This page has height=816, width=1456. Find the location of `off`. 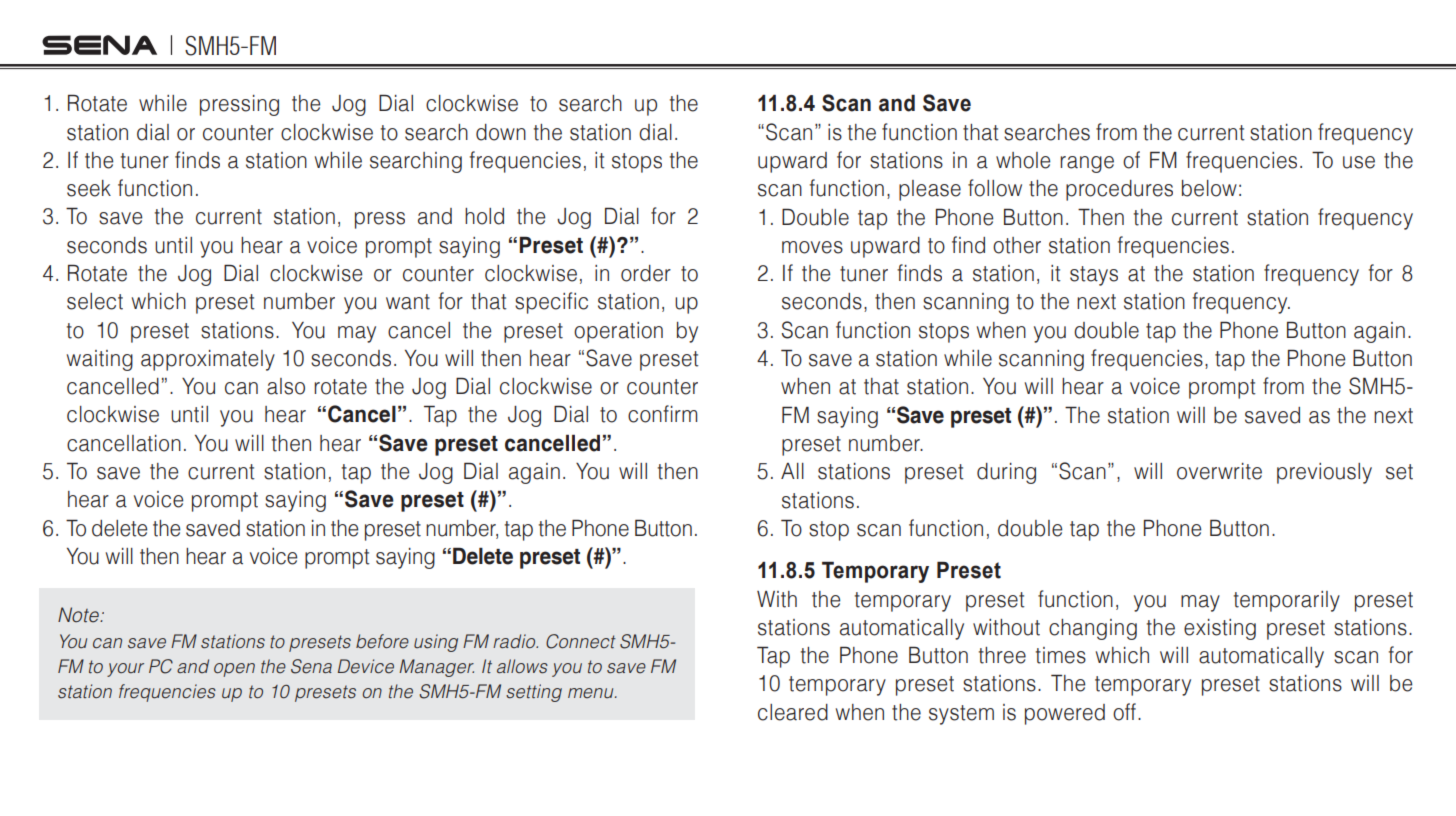

off is located at coordinates (1124, 712).
